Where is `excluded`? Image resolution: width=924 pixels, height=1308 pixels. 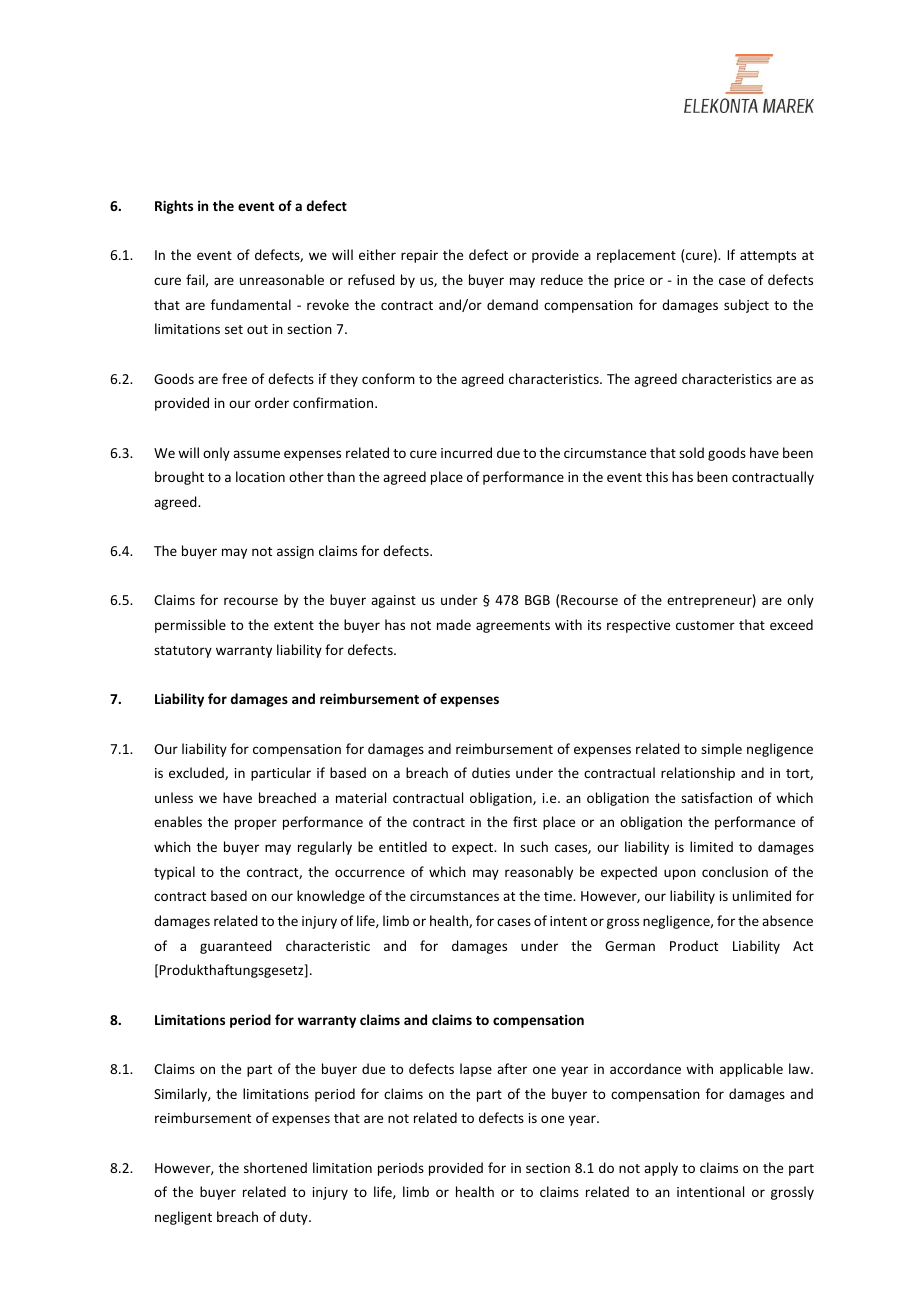
excluded is located at coordinates (197, 773).
